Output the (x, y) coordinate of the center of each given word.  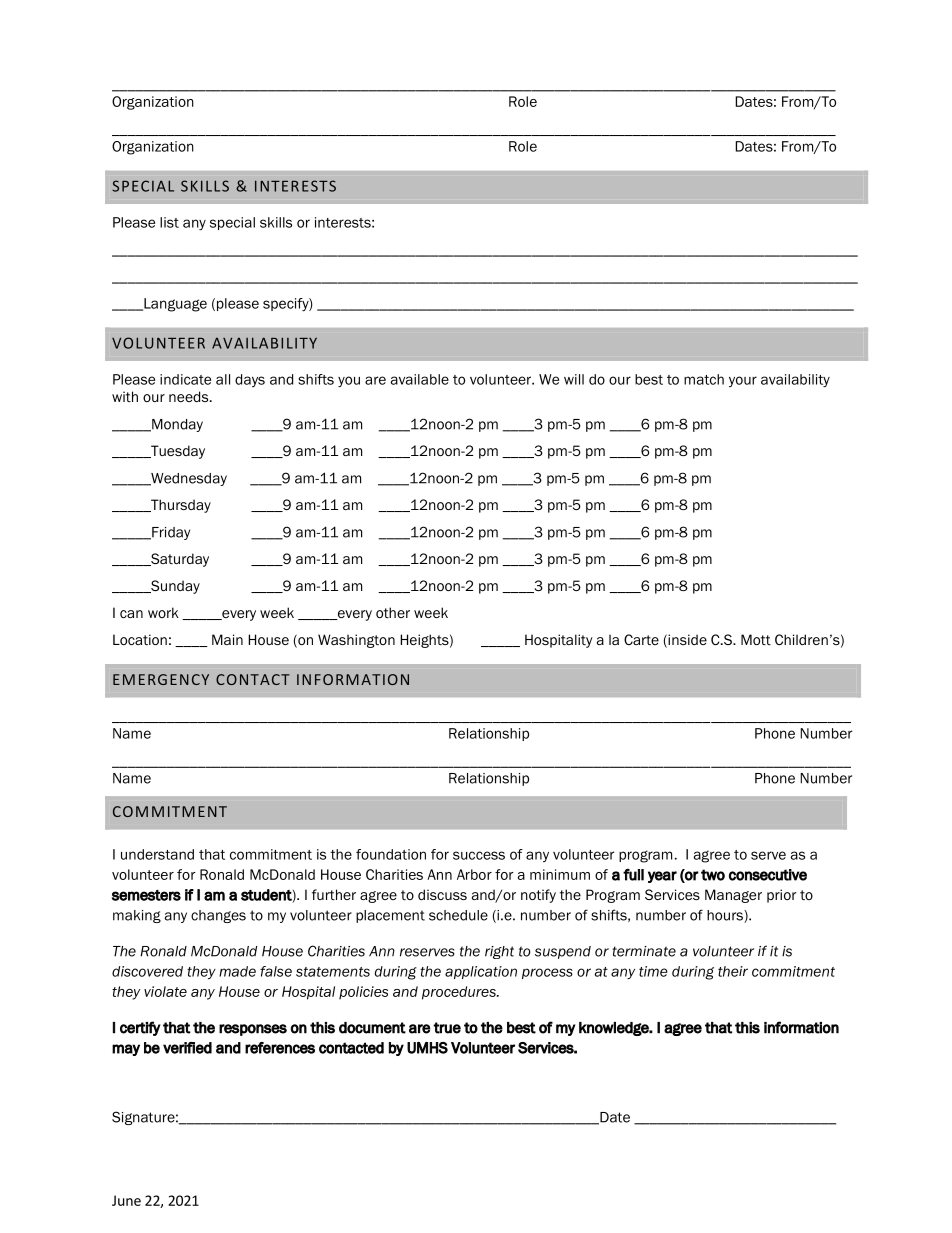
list (169, 222)
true (447, 1028)
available (420, 379)
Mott (756, 639)
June (126, 1200)
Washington (356, 641)
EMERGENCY (161, 679)
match (704, 379)
